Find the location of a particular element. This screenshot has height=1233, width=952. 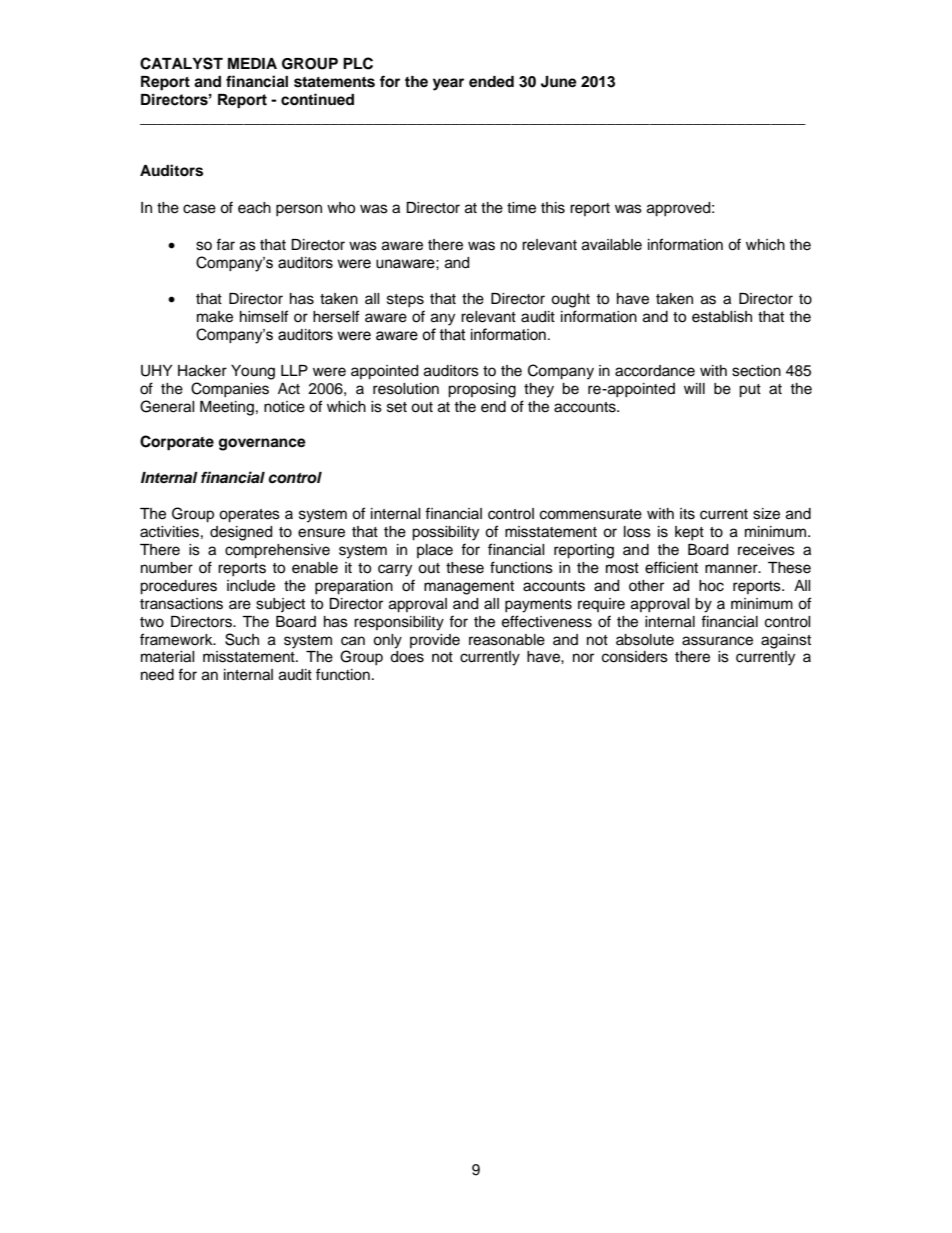

proposing is located at coordinates (482, 390).
